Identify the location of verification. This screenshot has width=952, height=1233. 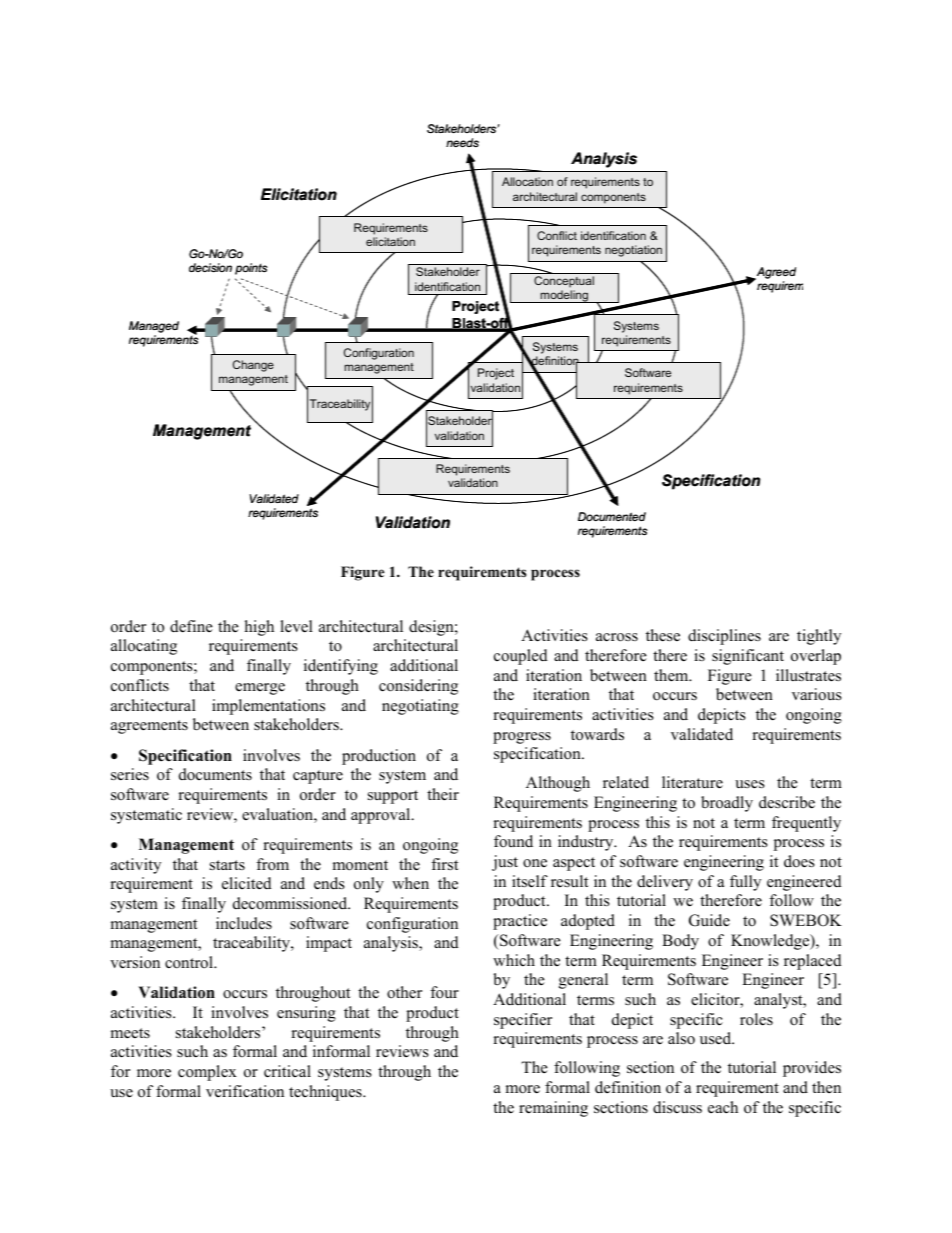
(245, 1091).
